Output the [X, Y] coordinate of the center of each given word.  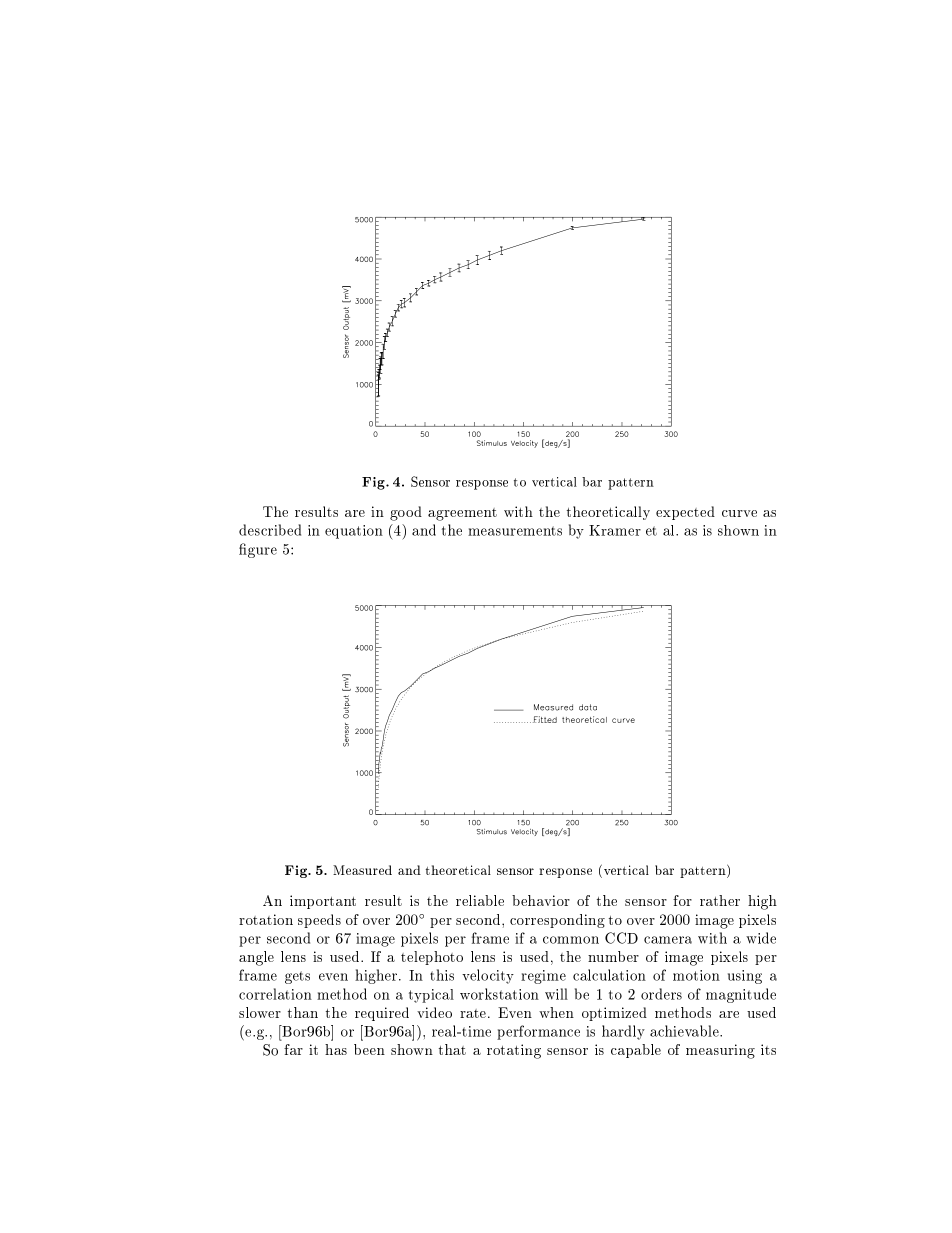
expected [685, 513]
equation [354, 532]
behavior [541, 900]
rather [720, 900]
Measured [362, 870]
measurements [515, 531]
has [336, 1049]
